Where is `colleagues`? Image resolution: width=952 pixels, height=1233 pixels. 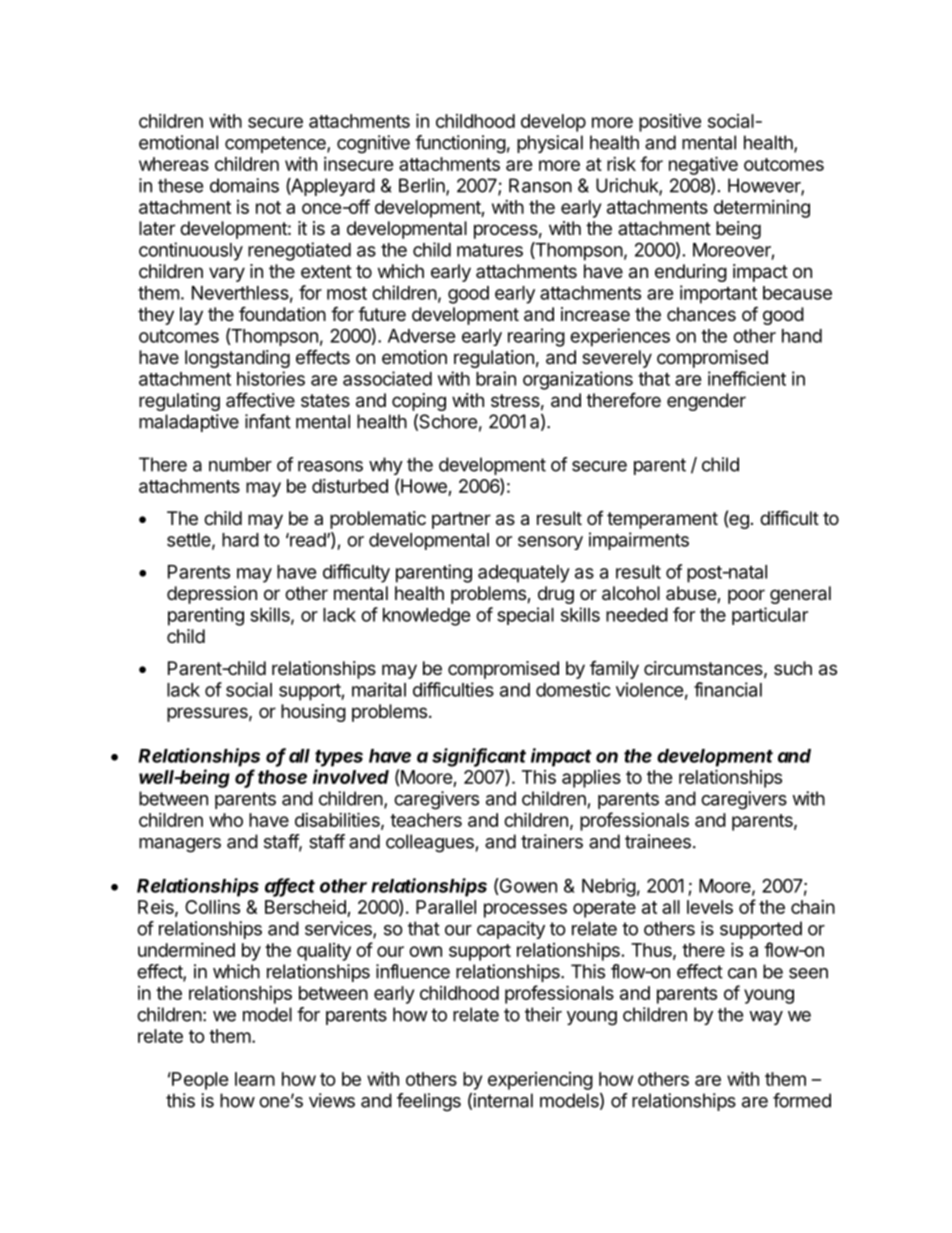 colleagues is located at coordinates (430, 843).
